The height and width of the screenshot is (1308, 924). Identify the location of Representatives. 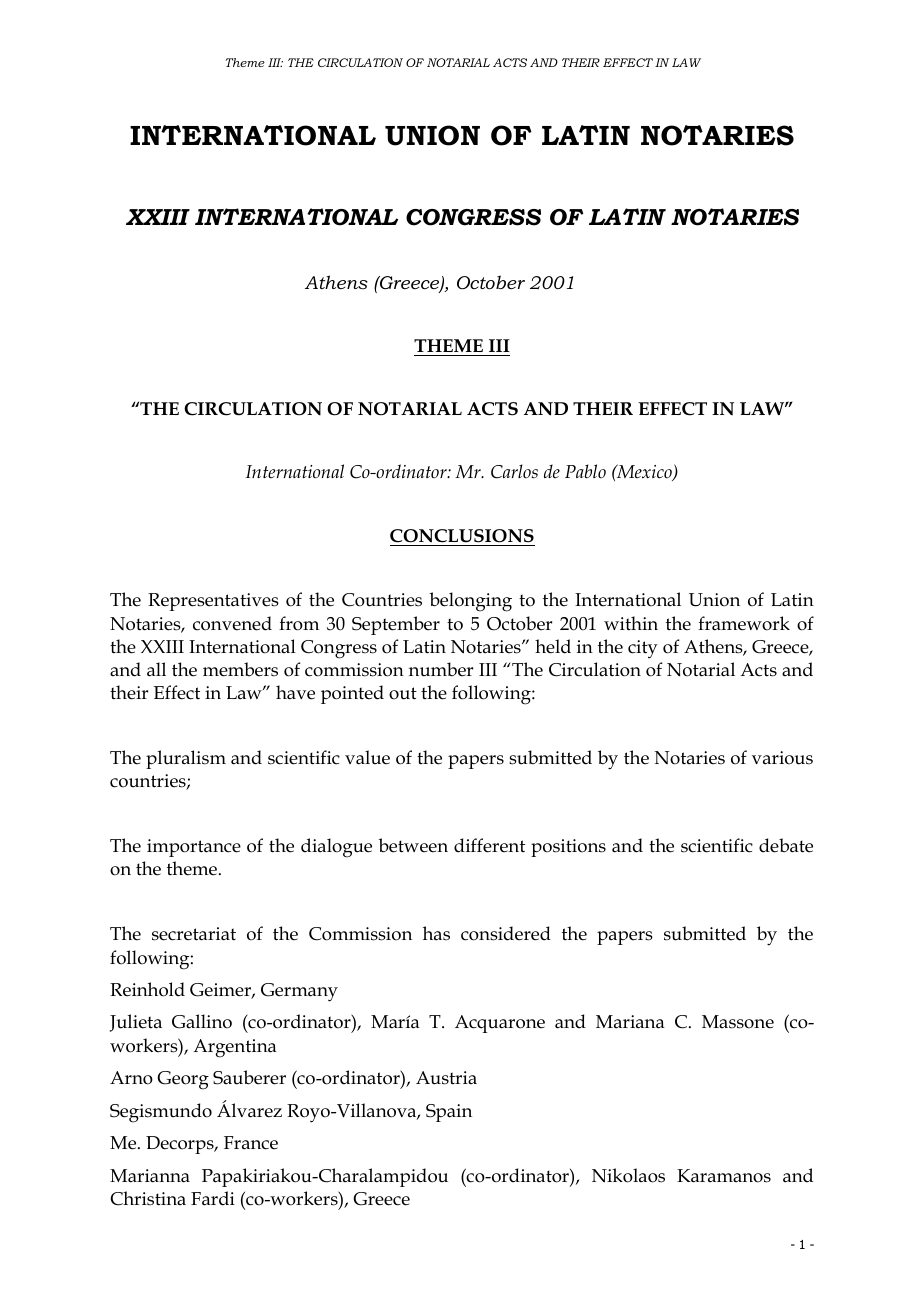
(213, 602).
